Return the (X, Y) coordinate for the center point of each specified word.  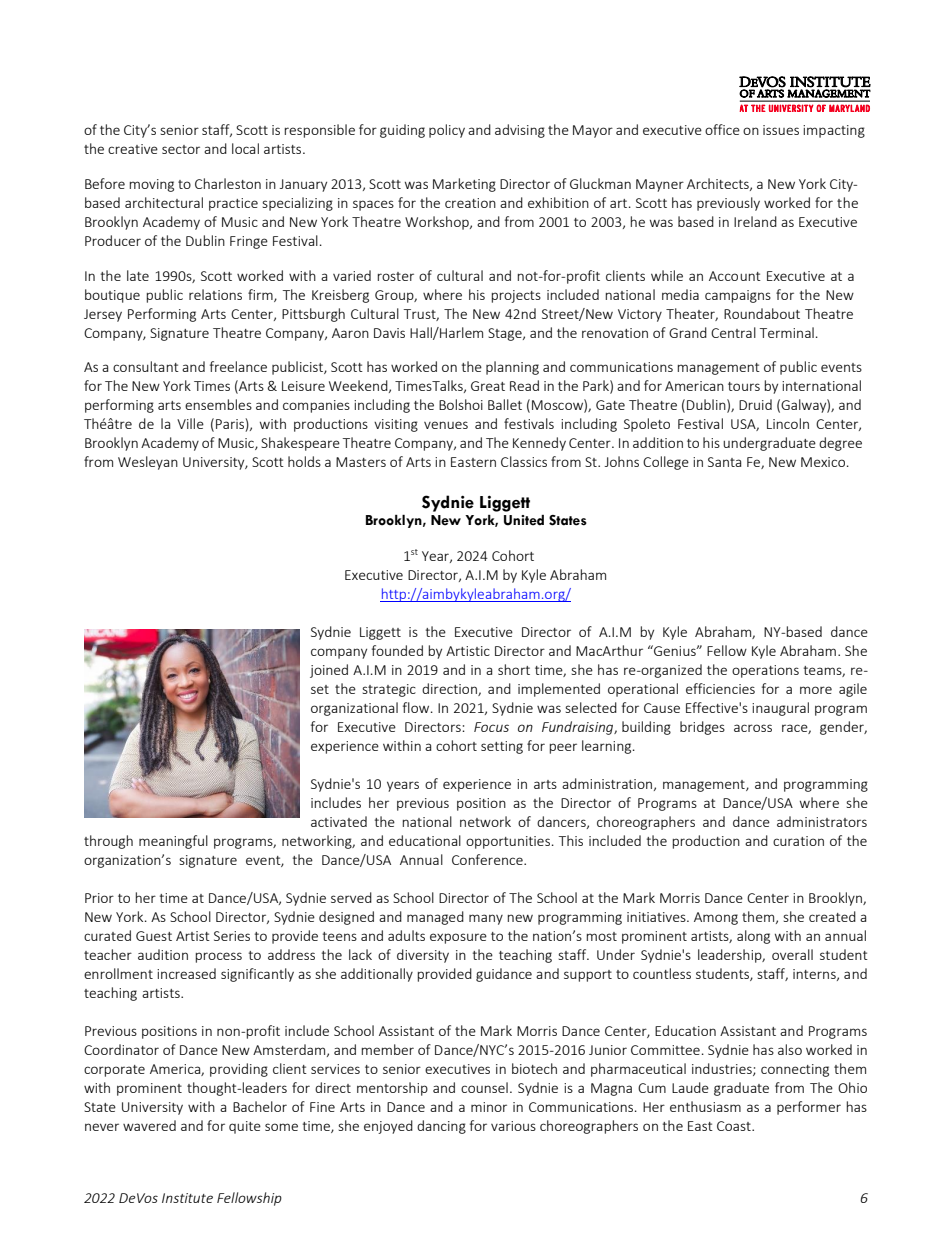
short (514, 669)
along (753, 937)
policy (447, 131)
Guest (154, 936)
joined (329, 671)
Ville (190, 423)
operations (765, 671)
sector (181, 149)
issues (781, 130)
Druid (755, 404)
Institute (187, 1198)
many (486, 919)
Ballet (505, 404)
